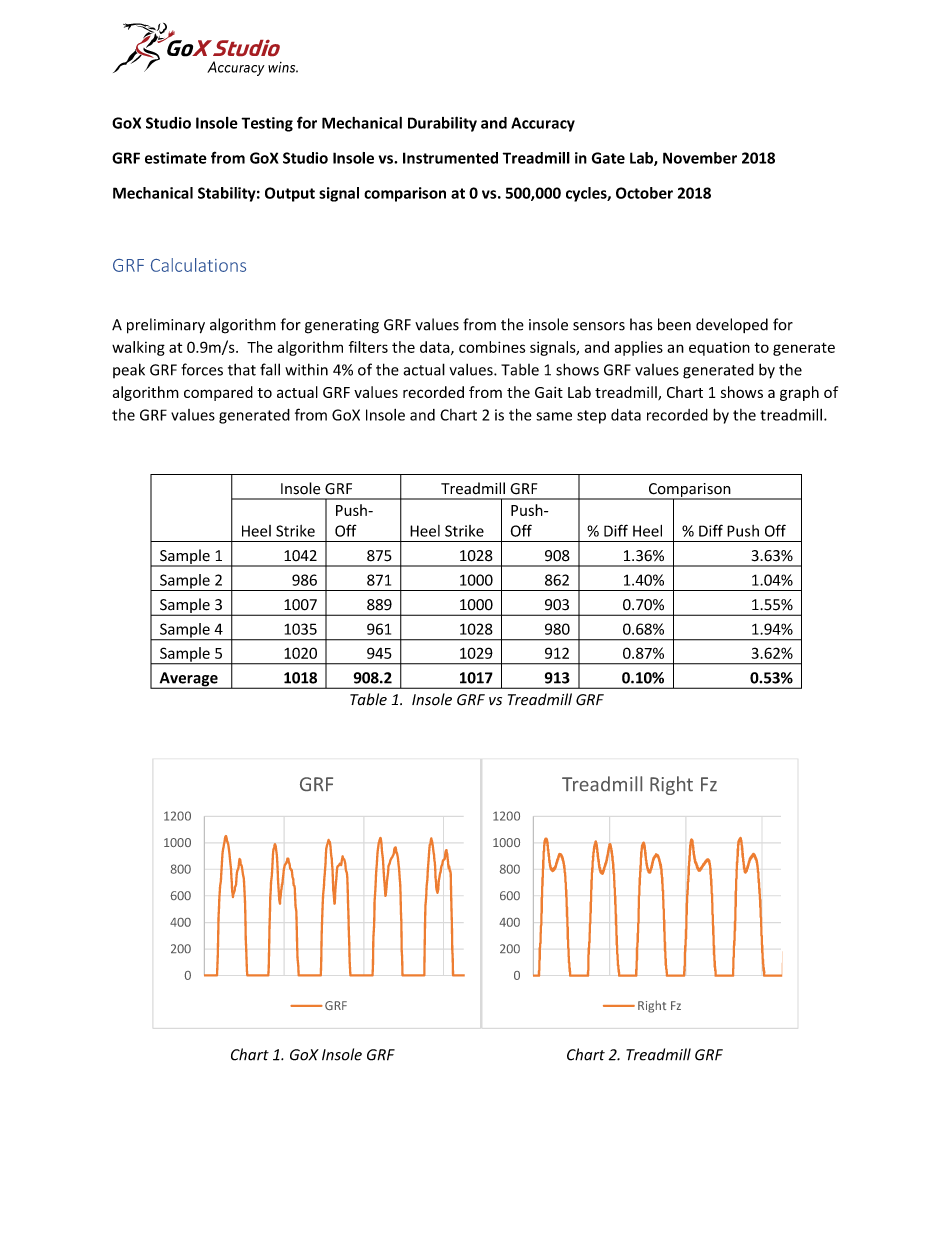  I want to click on that, so click(242, 369).
